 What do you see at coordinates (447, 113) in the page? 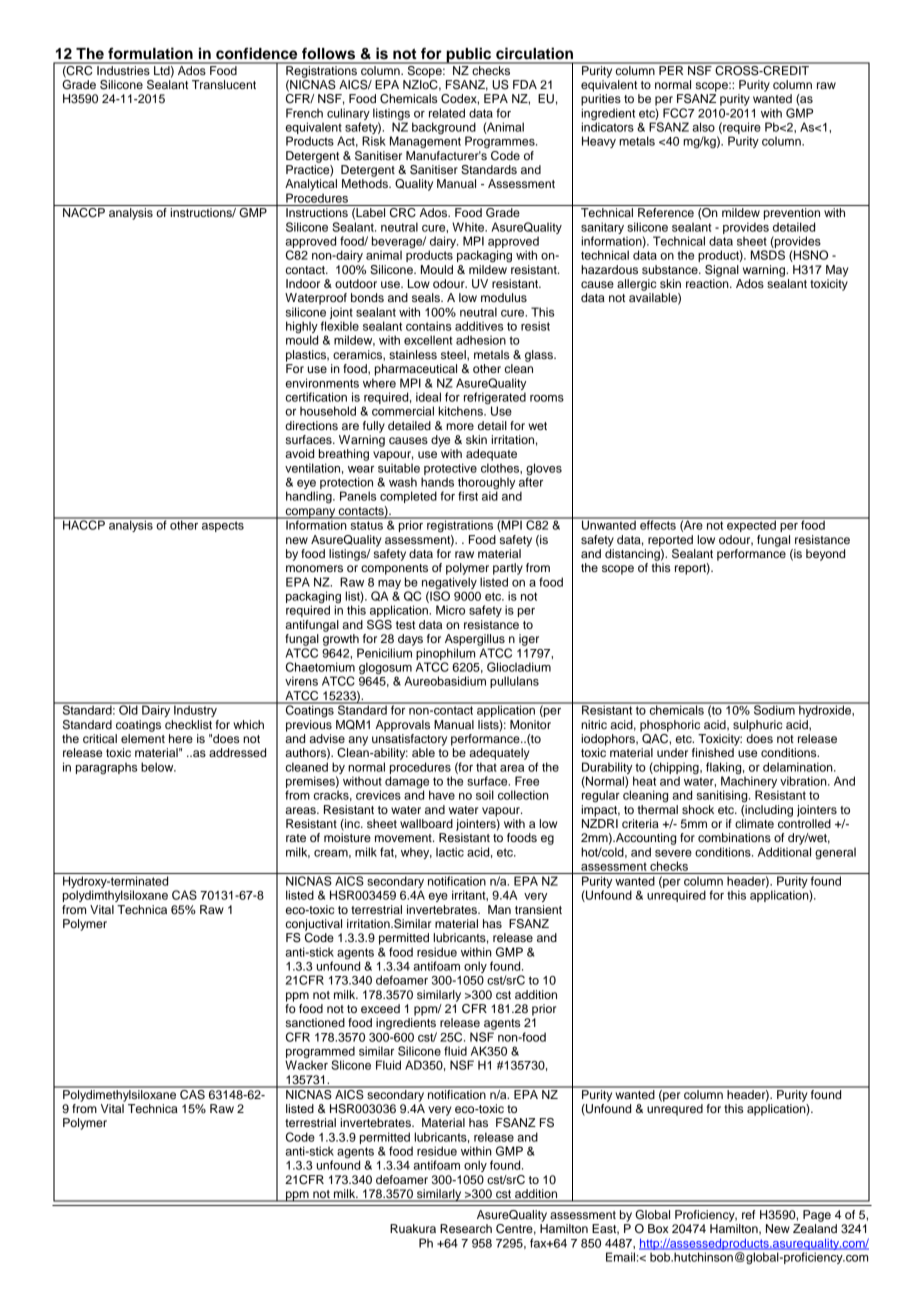
I see `related` at bounding box center [447, 113].
